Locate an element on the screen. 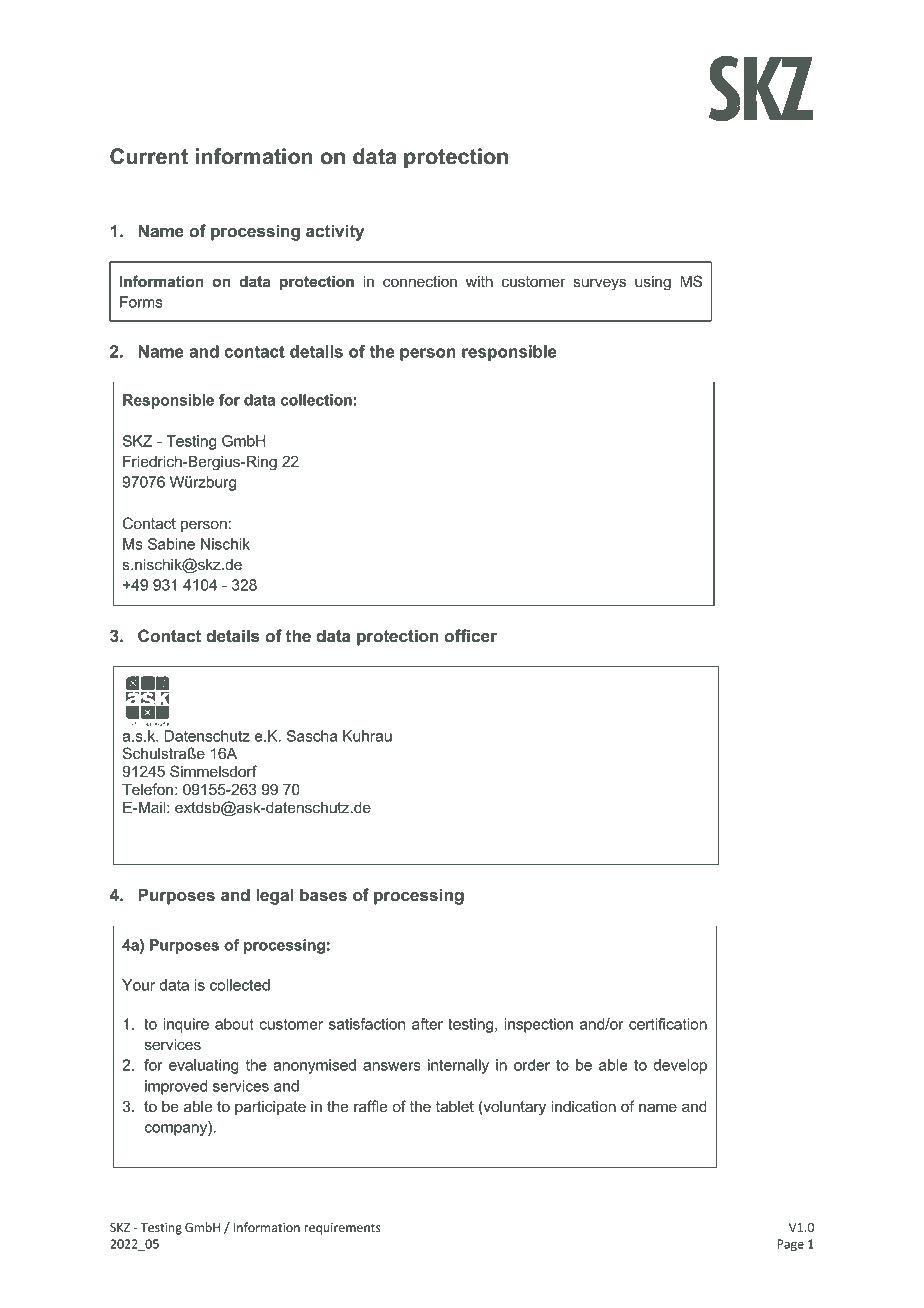  Sascha is located at coordinates (312, 736).
